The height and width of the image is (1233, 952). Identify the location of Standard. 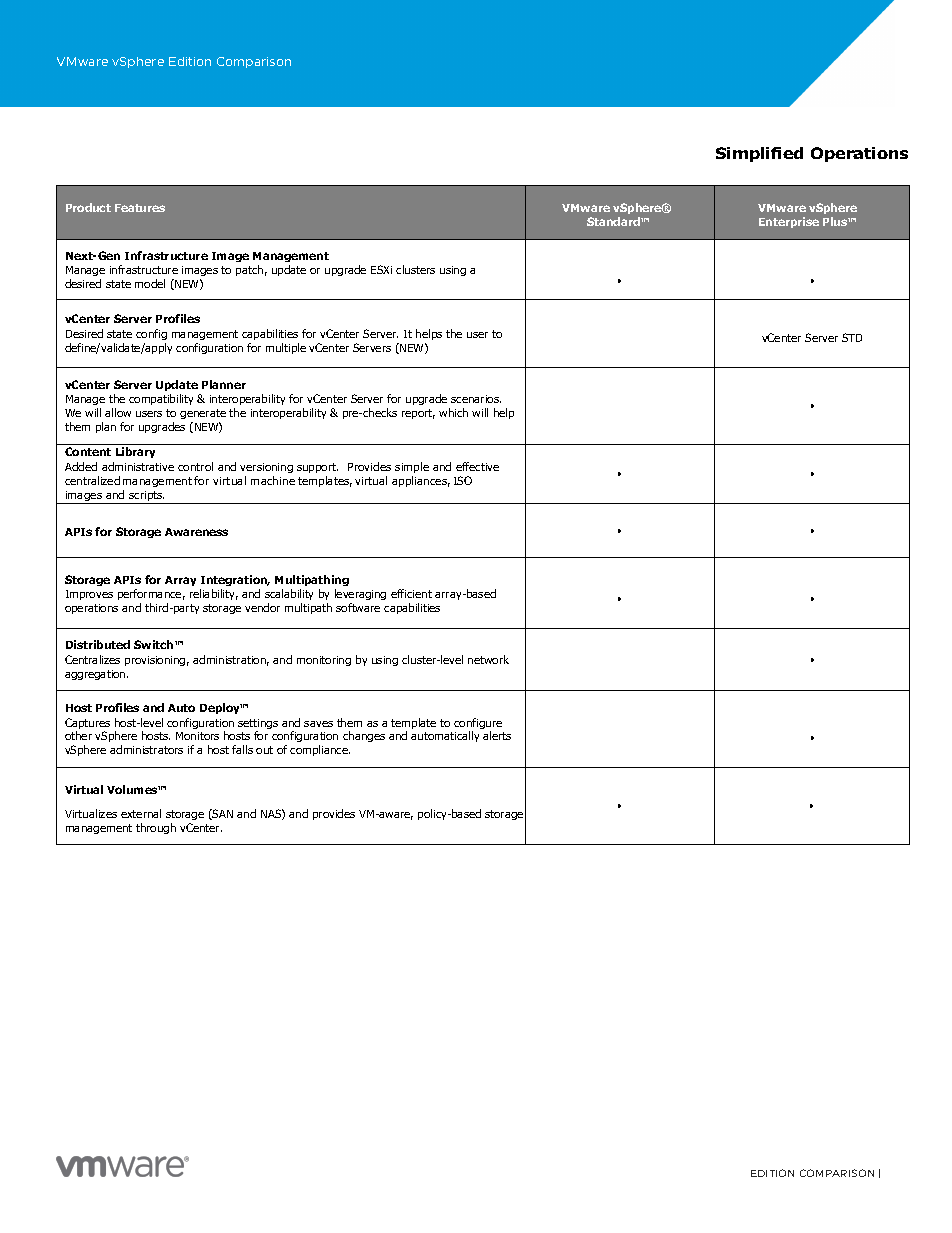
(614, 221).
